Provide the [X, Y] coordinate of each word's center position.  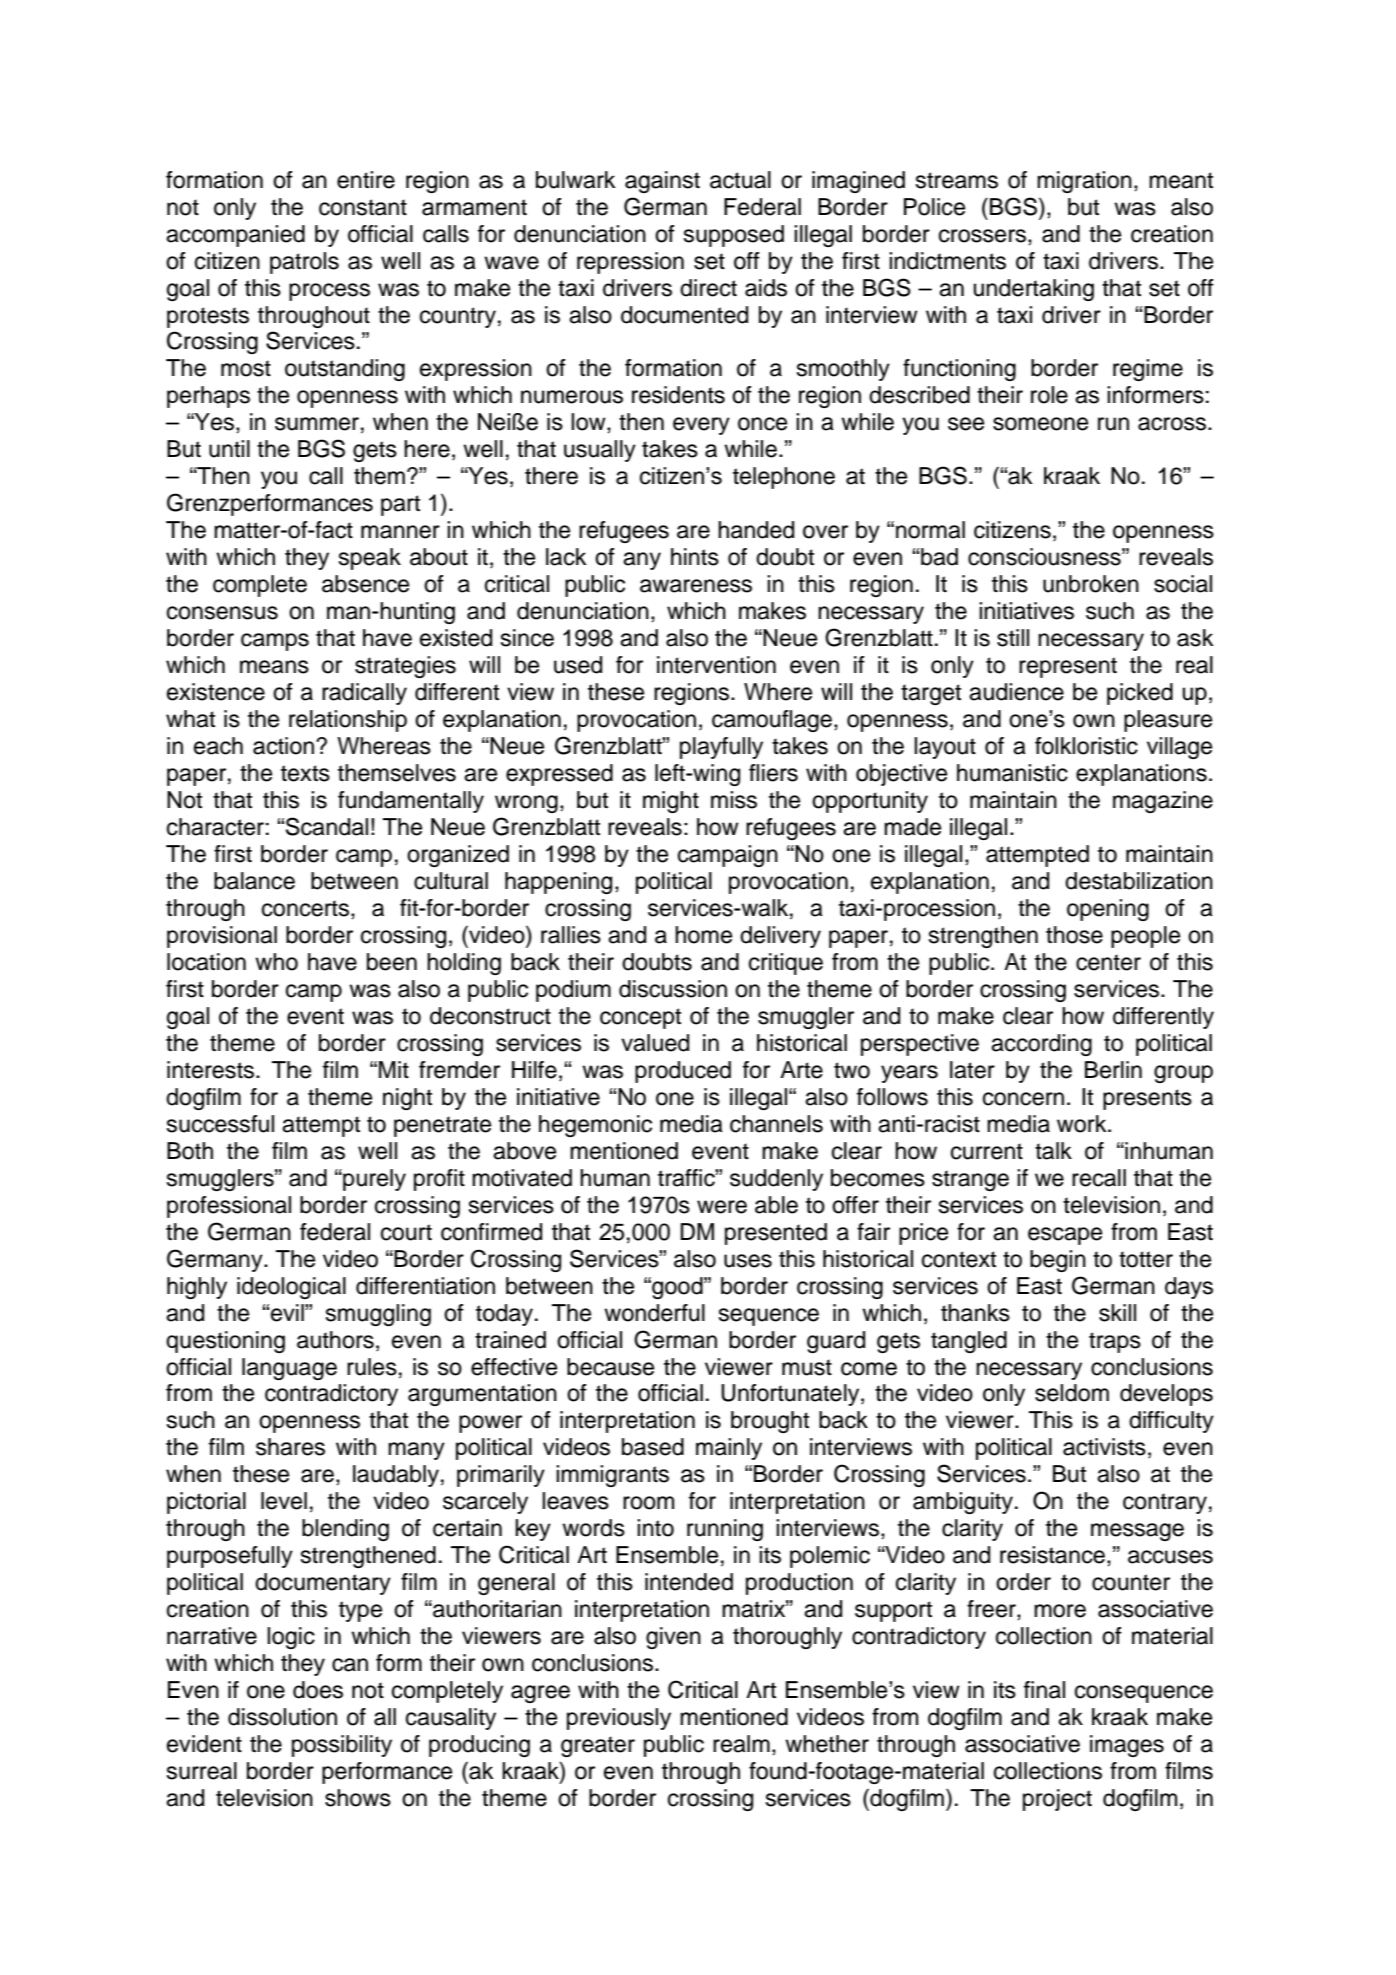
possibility [342, 1746]
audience [1016, 692]
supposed [733, 236]
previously [619, 1719]
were [722, 1207]
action [285, 746]
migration [1084, 182]
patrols [304, 263]
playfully [721, 748]
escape [1065, 1236]
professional [229, 1207]
